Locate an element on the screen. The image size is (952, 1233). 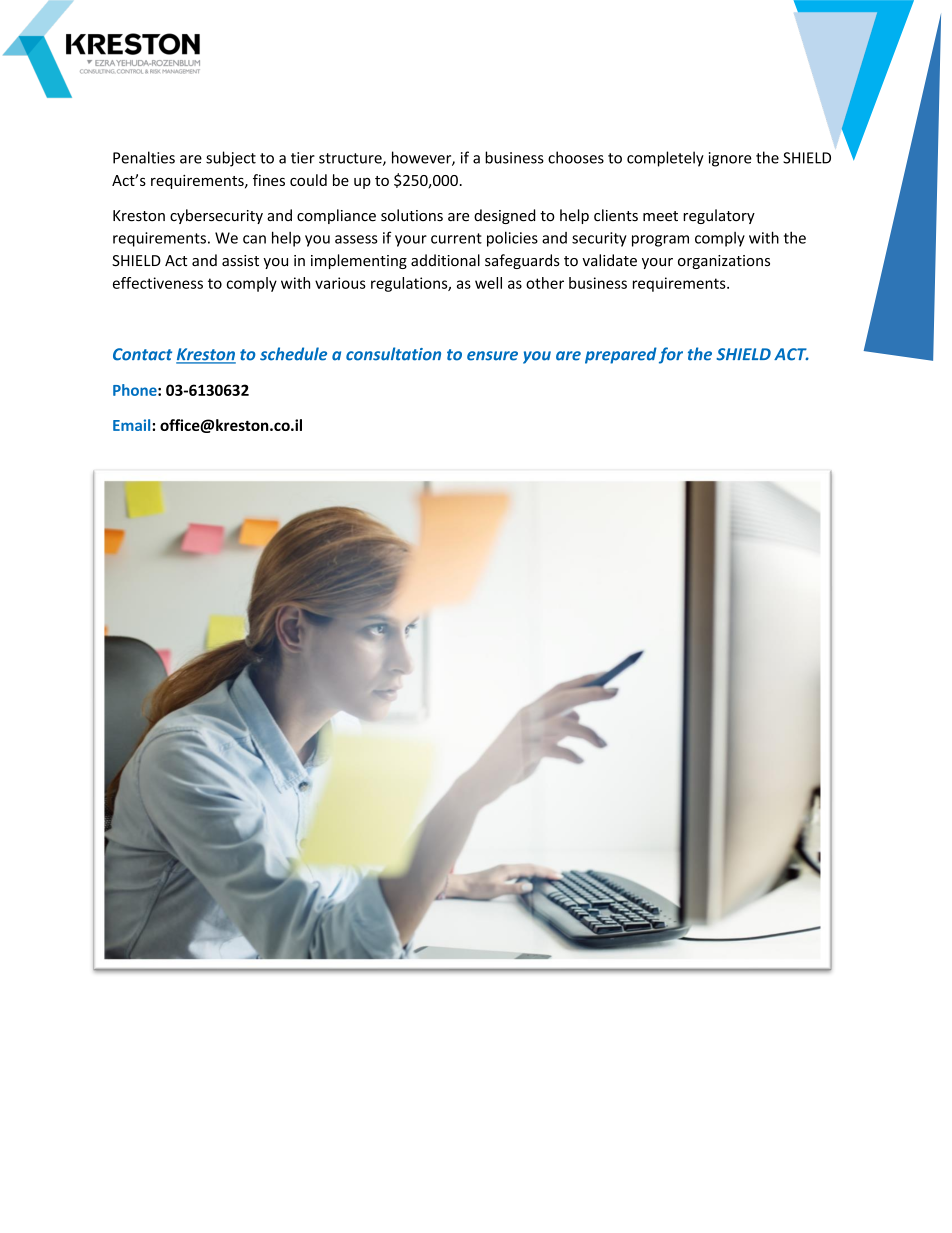
well is located at coordinates (488, 283).
